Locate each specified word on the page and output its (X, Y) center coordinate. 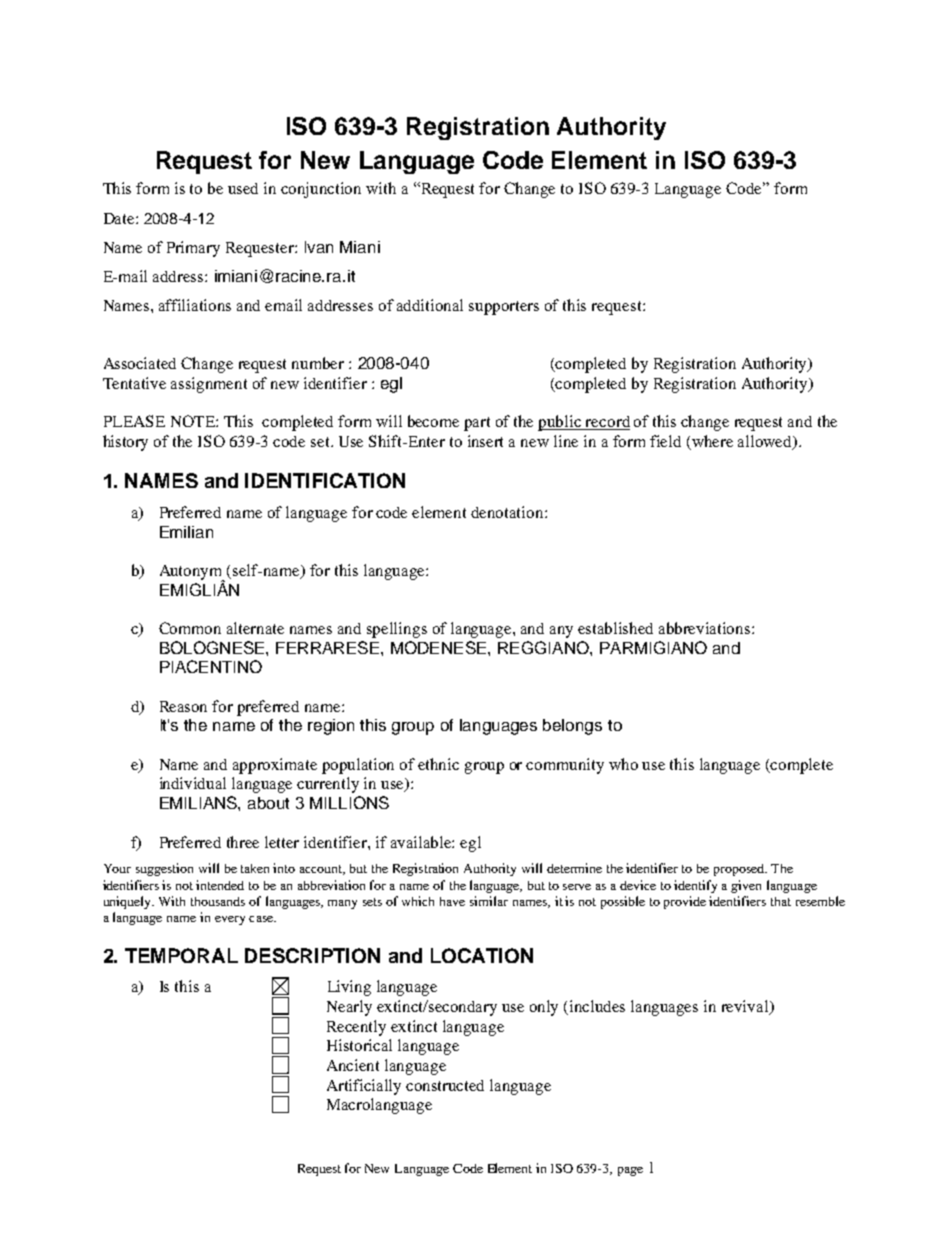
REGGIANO (544, 647)
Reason (183, 706)
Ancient (353, 1065)
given (746, 886)
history (125, 443)
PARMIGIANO (653, 647)
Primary (193, 249)
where (712, 441)
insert (485, 441)
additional (430, 305)
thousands (218, 901)
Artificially (364, 1087)
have (452, 901)
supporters (504, 308)
